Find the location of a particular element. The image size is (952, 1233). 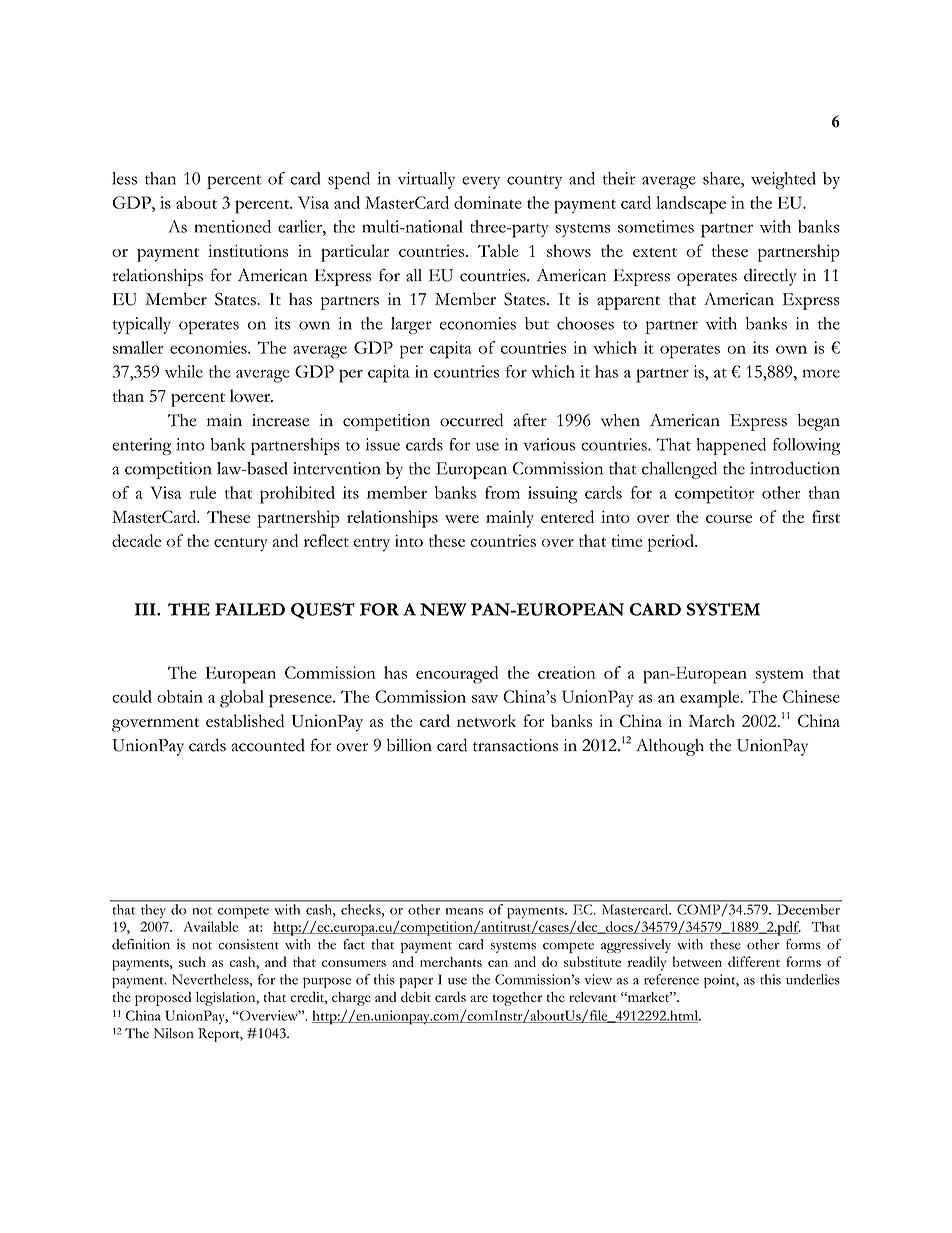

March is located at coordinates (712, 720).
